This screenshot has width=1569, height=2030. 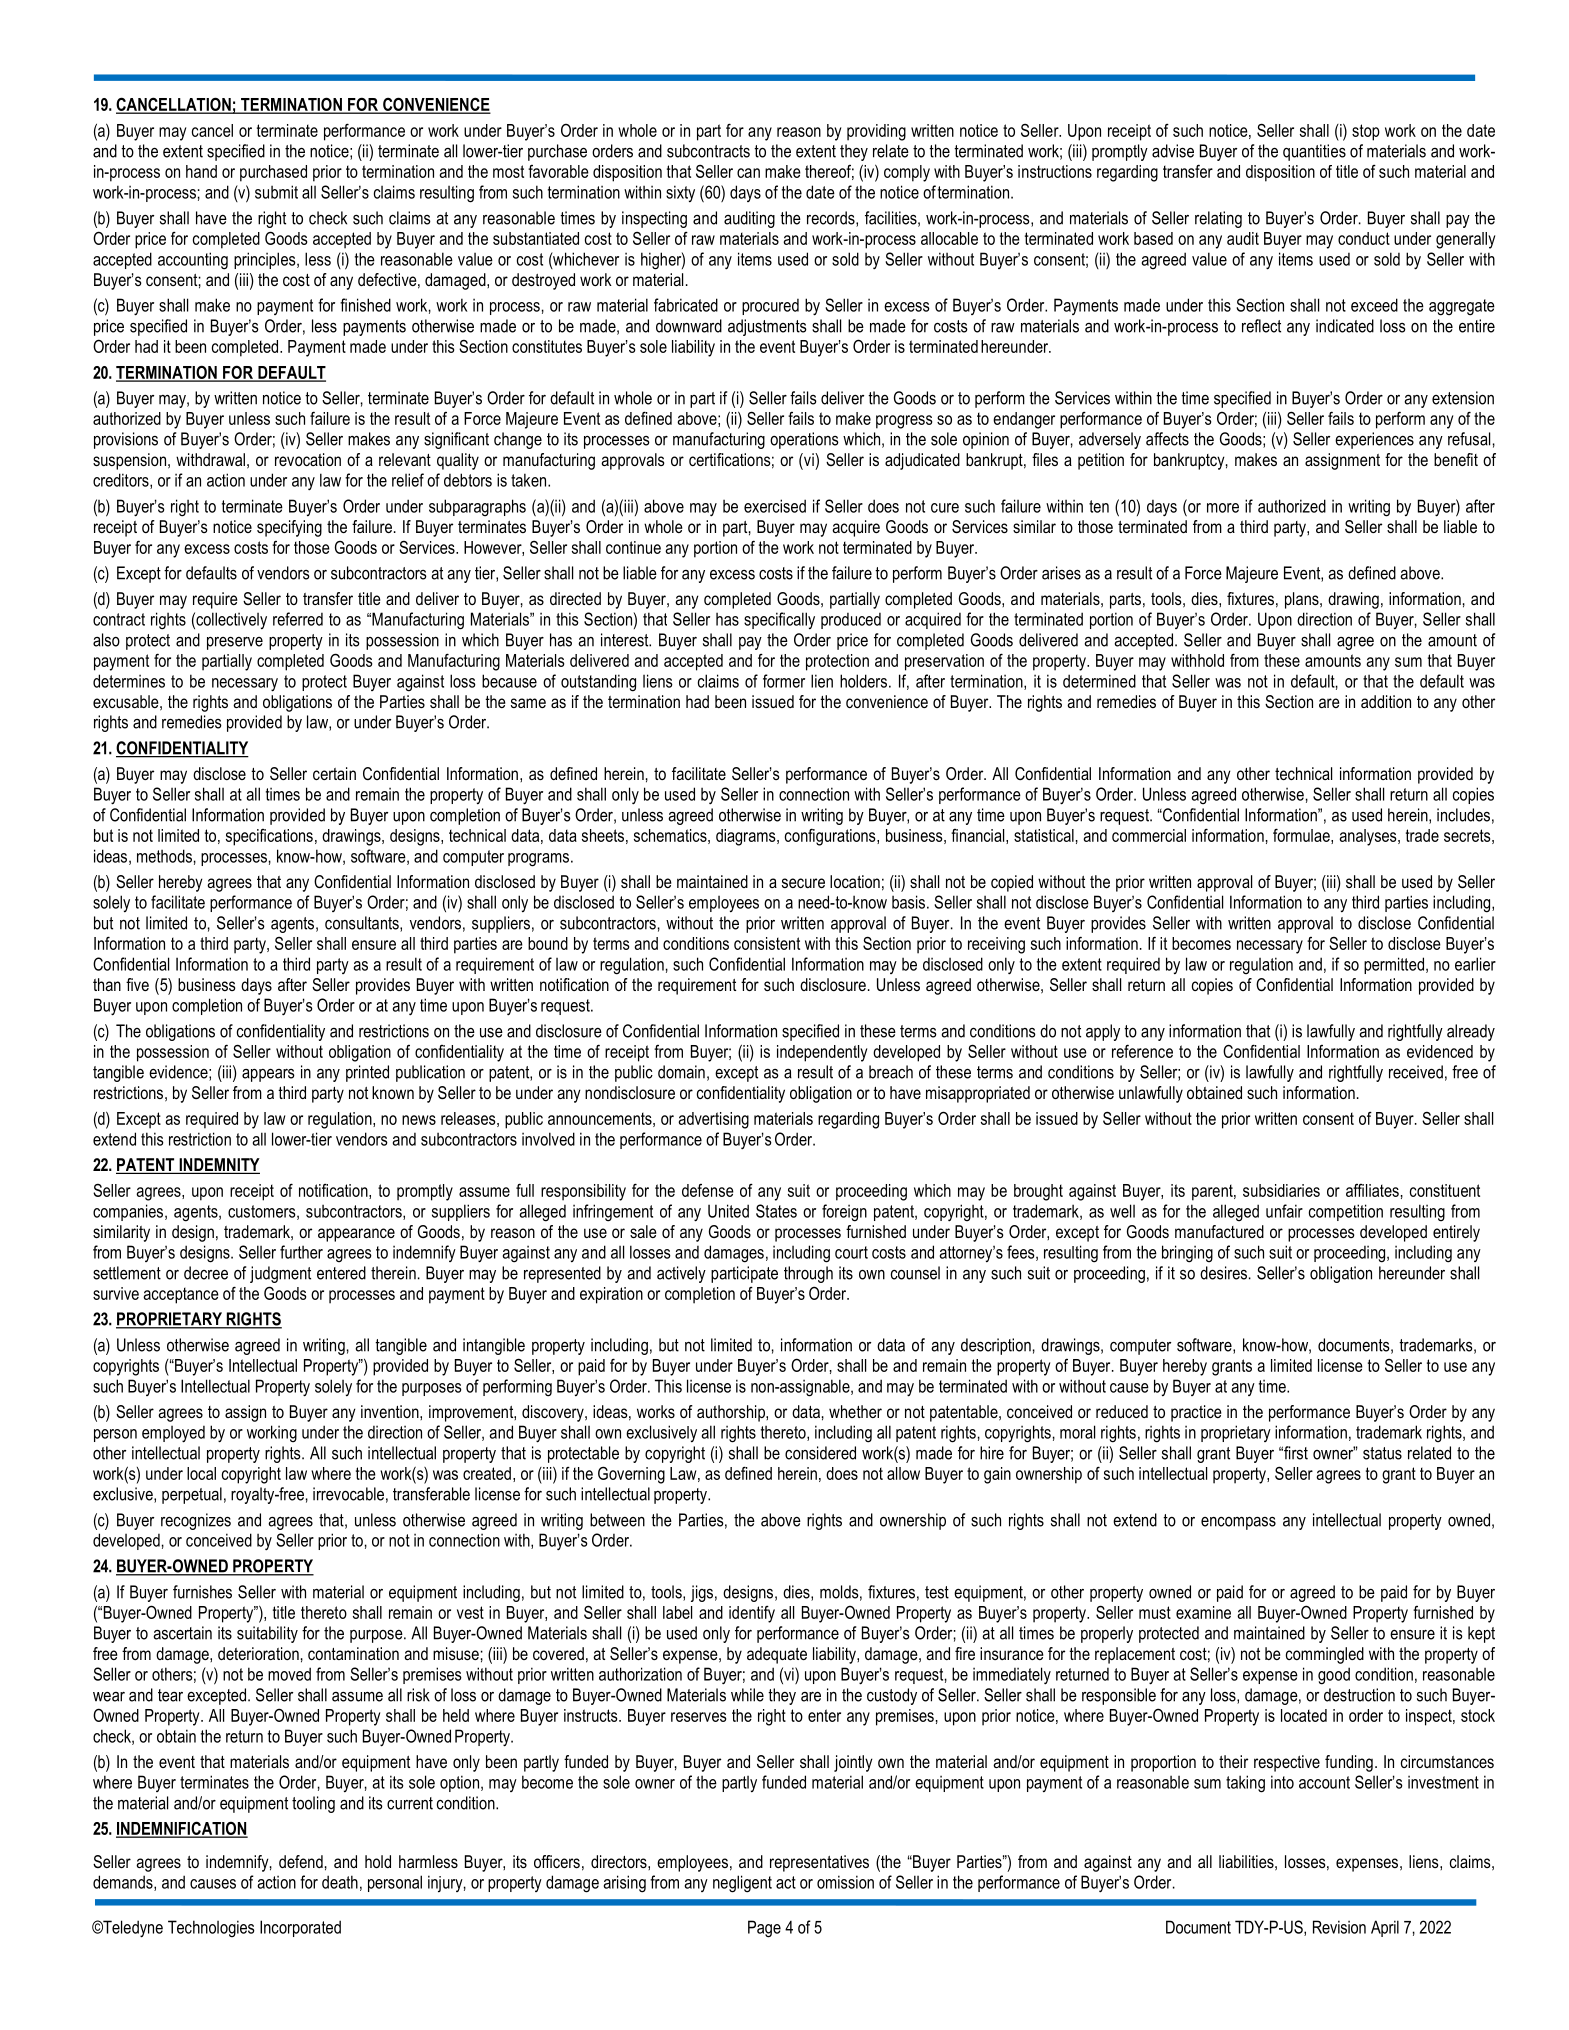 I want to click on defend, so click(x=301, y=1861).
